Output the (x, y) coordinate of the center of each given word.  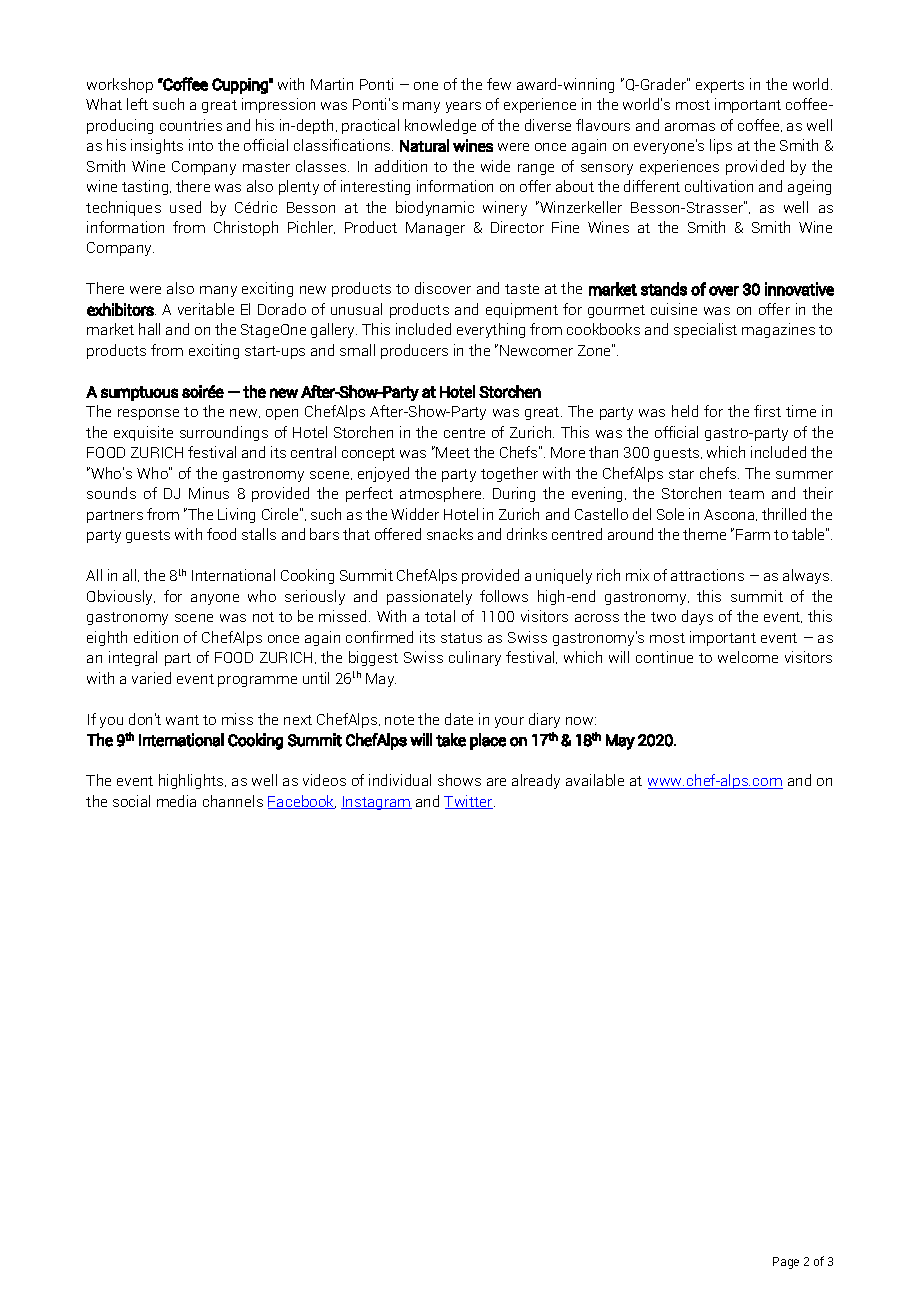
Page (786, 1263)
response (148, 414)
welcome (748, 657)
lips (721, 146)
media (176, 801)
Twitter (469, 802)
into (201, 145)
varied (151, 678)
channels (233, 801)
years (463, 107)
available (595, 780)
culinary (475, 658)
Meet (453, 452)
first (767, 411)
